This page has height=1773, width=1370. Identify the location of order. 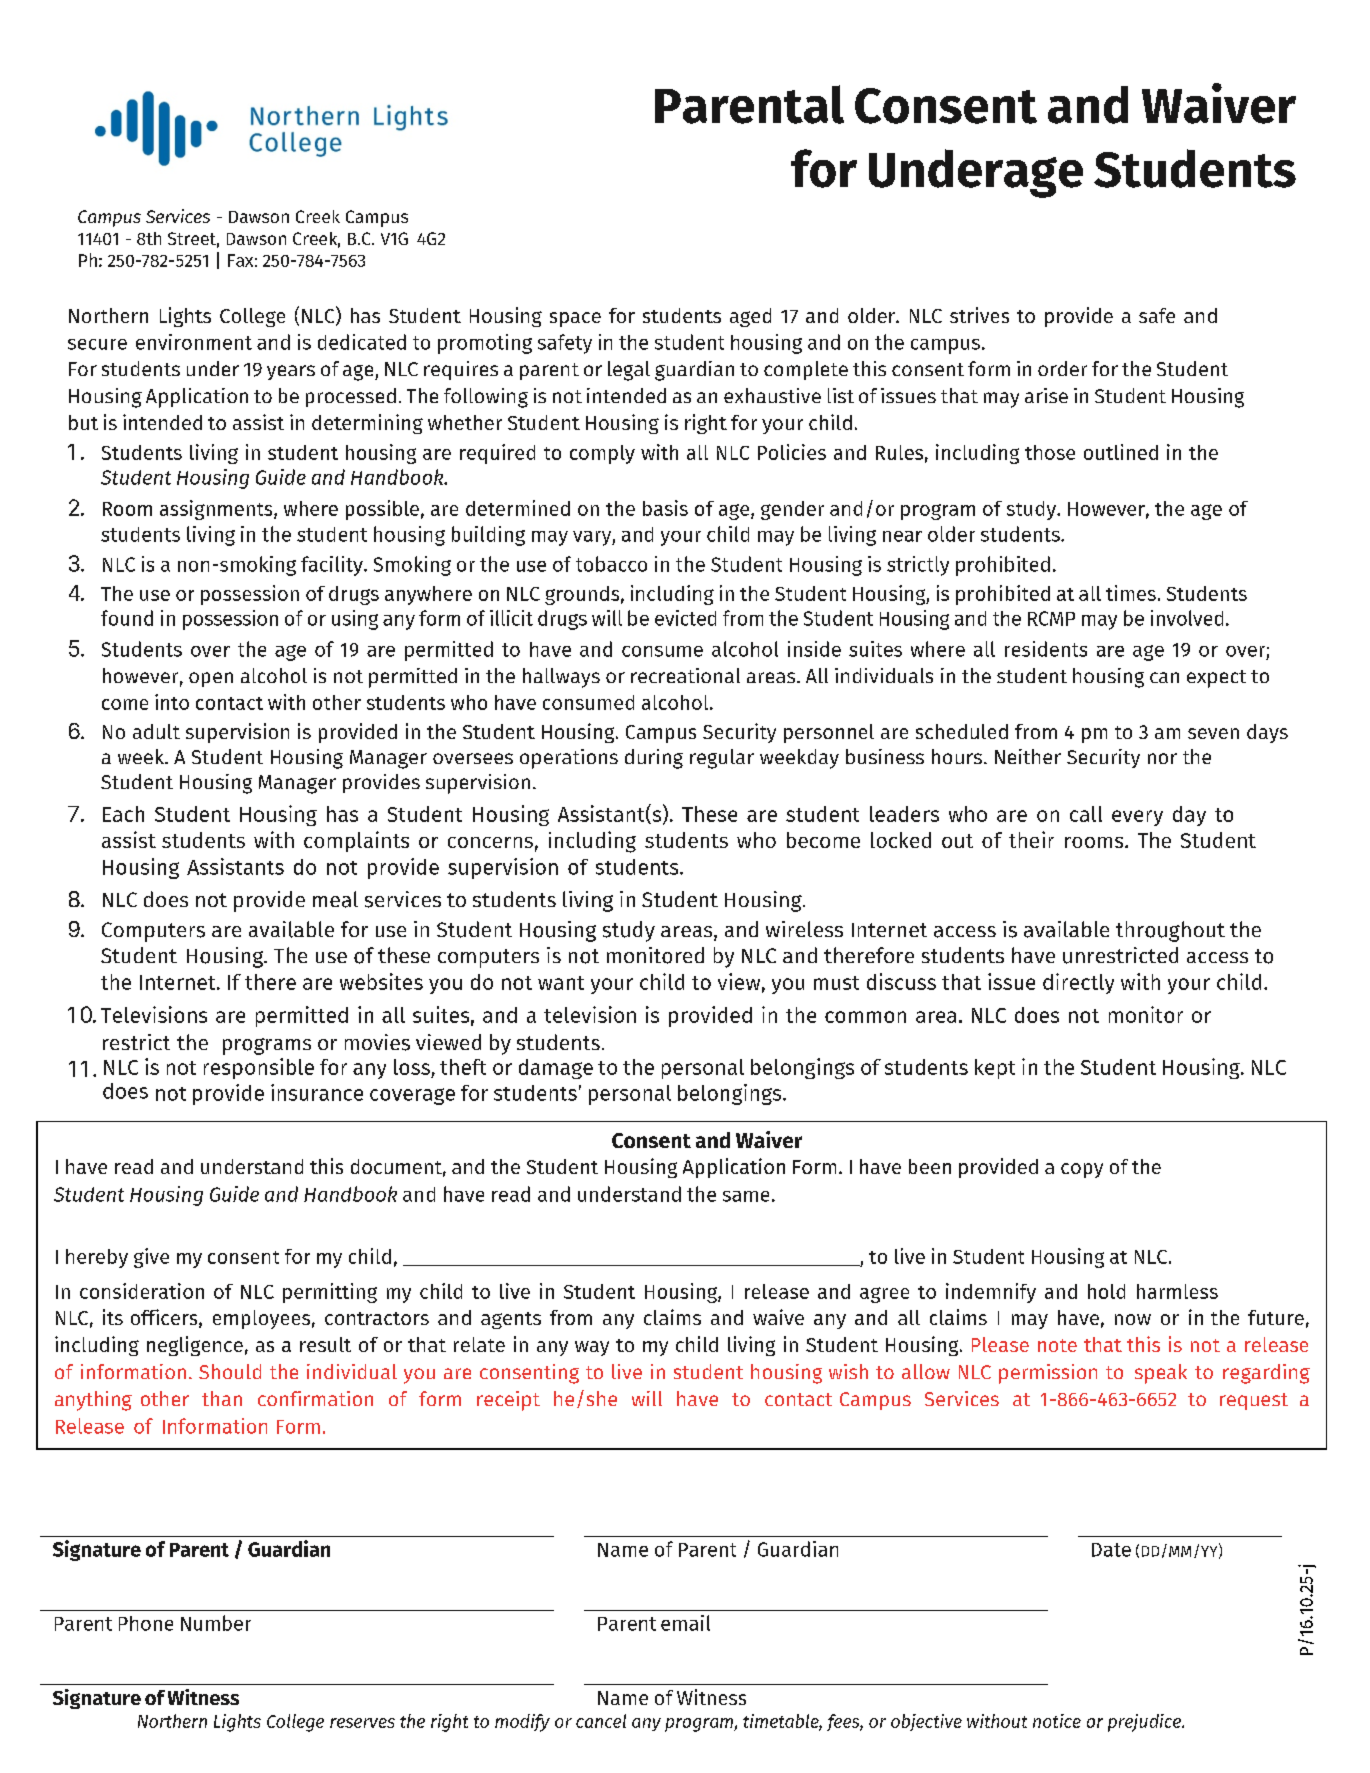
(1062, 368).
